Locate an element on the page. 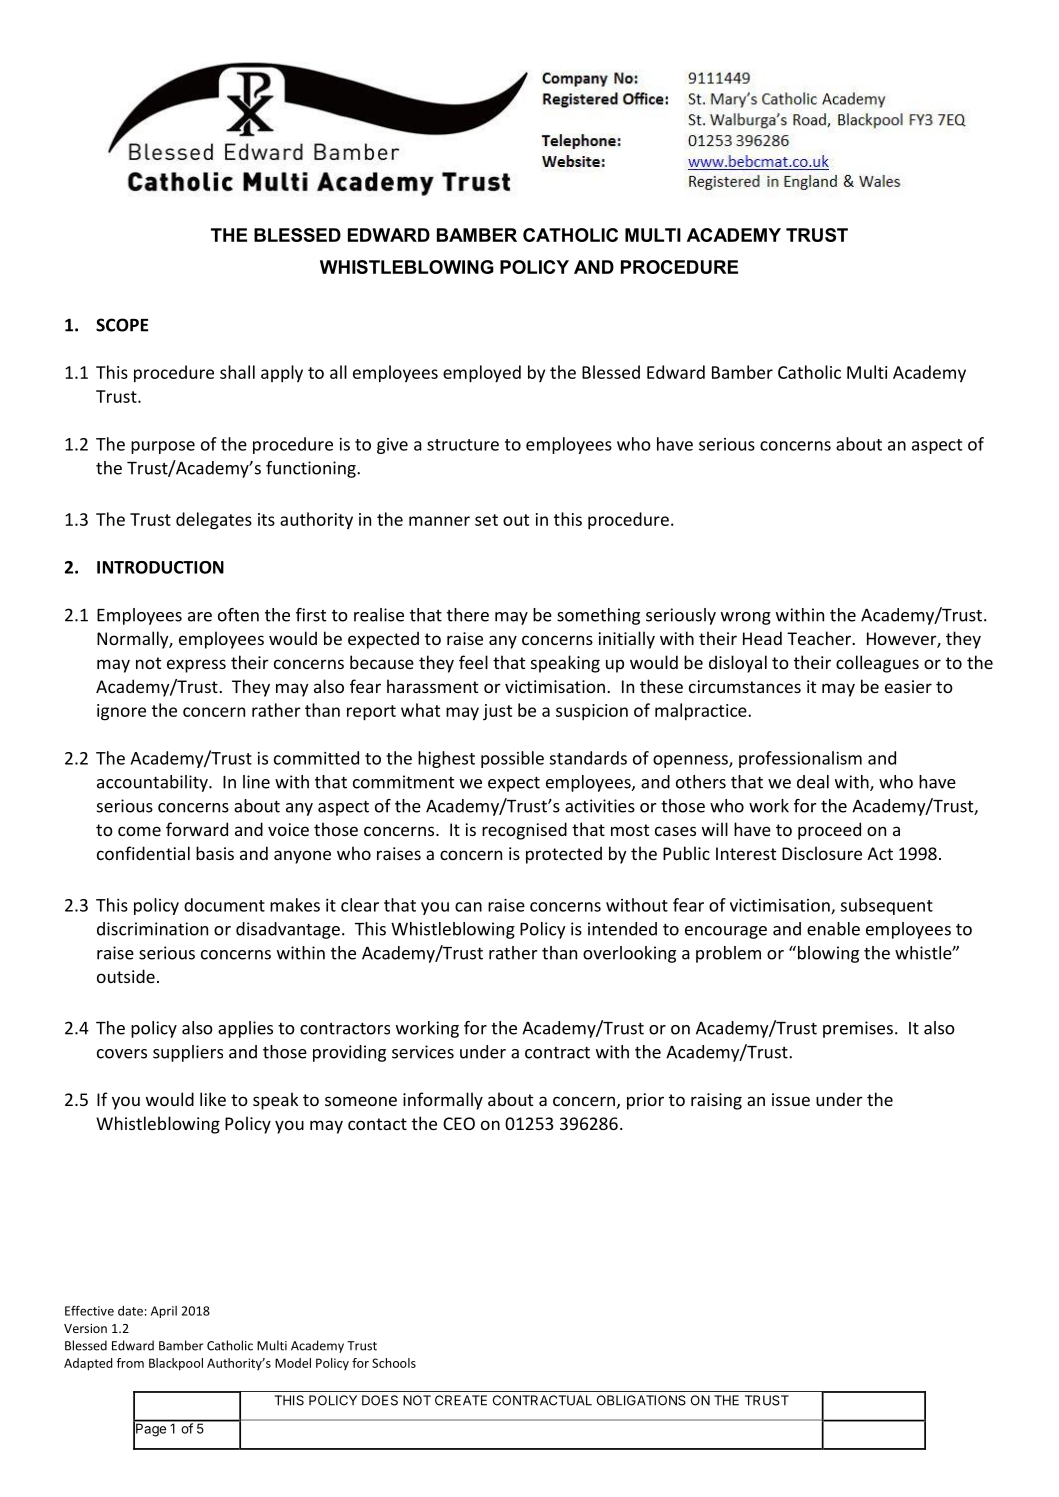  express is located at coordinates (196, 666).
